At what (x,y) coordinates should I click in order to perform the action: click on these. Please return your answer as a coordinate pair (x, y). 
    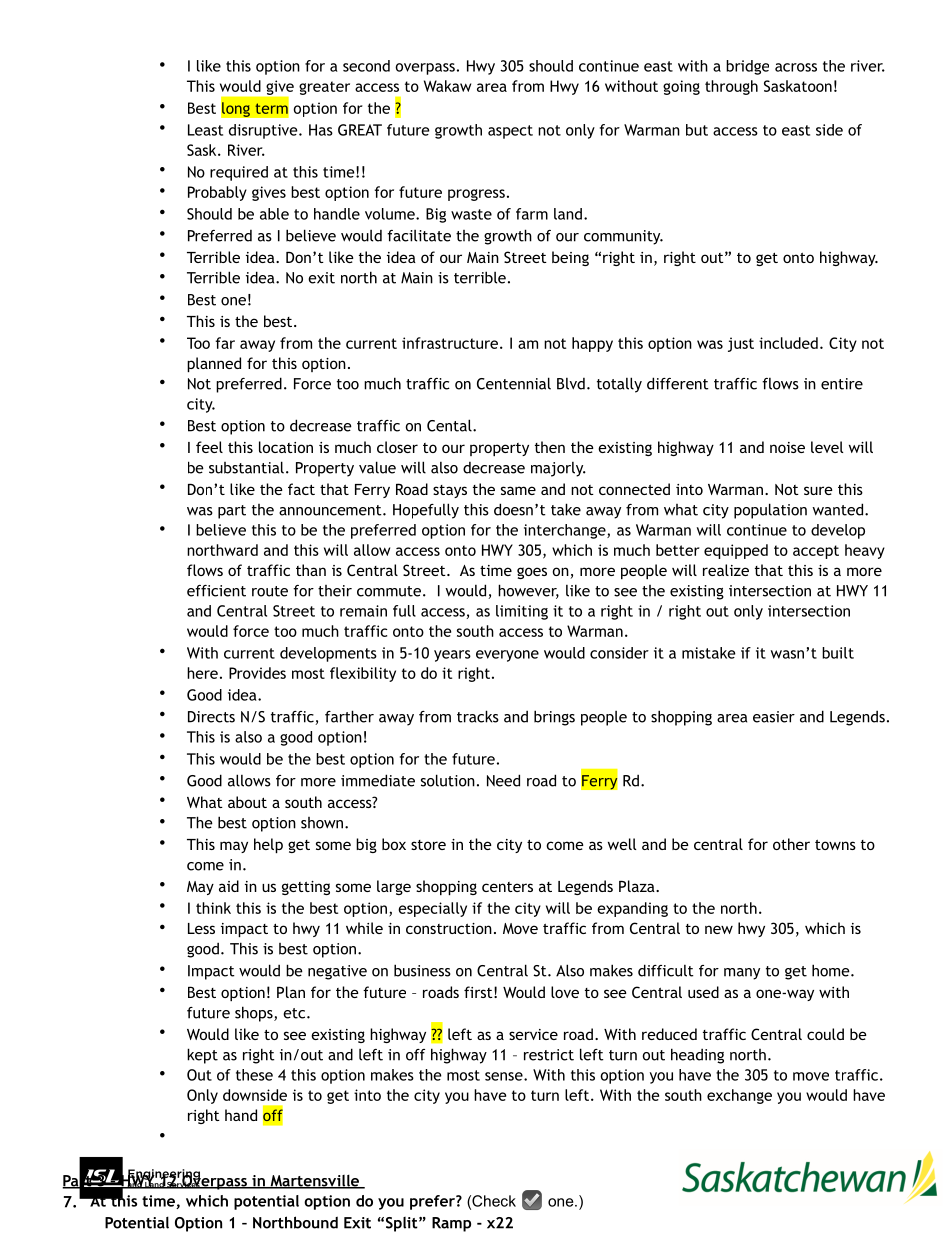
    Looking at the image, I should click on (254, 1075).
